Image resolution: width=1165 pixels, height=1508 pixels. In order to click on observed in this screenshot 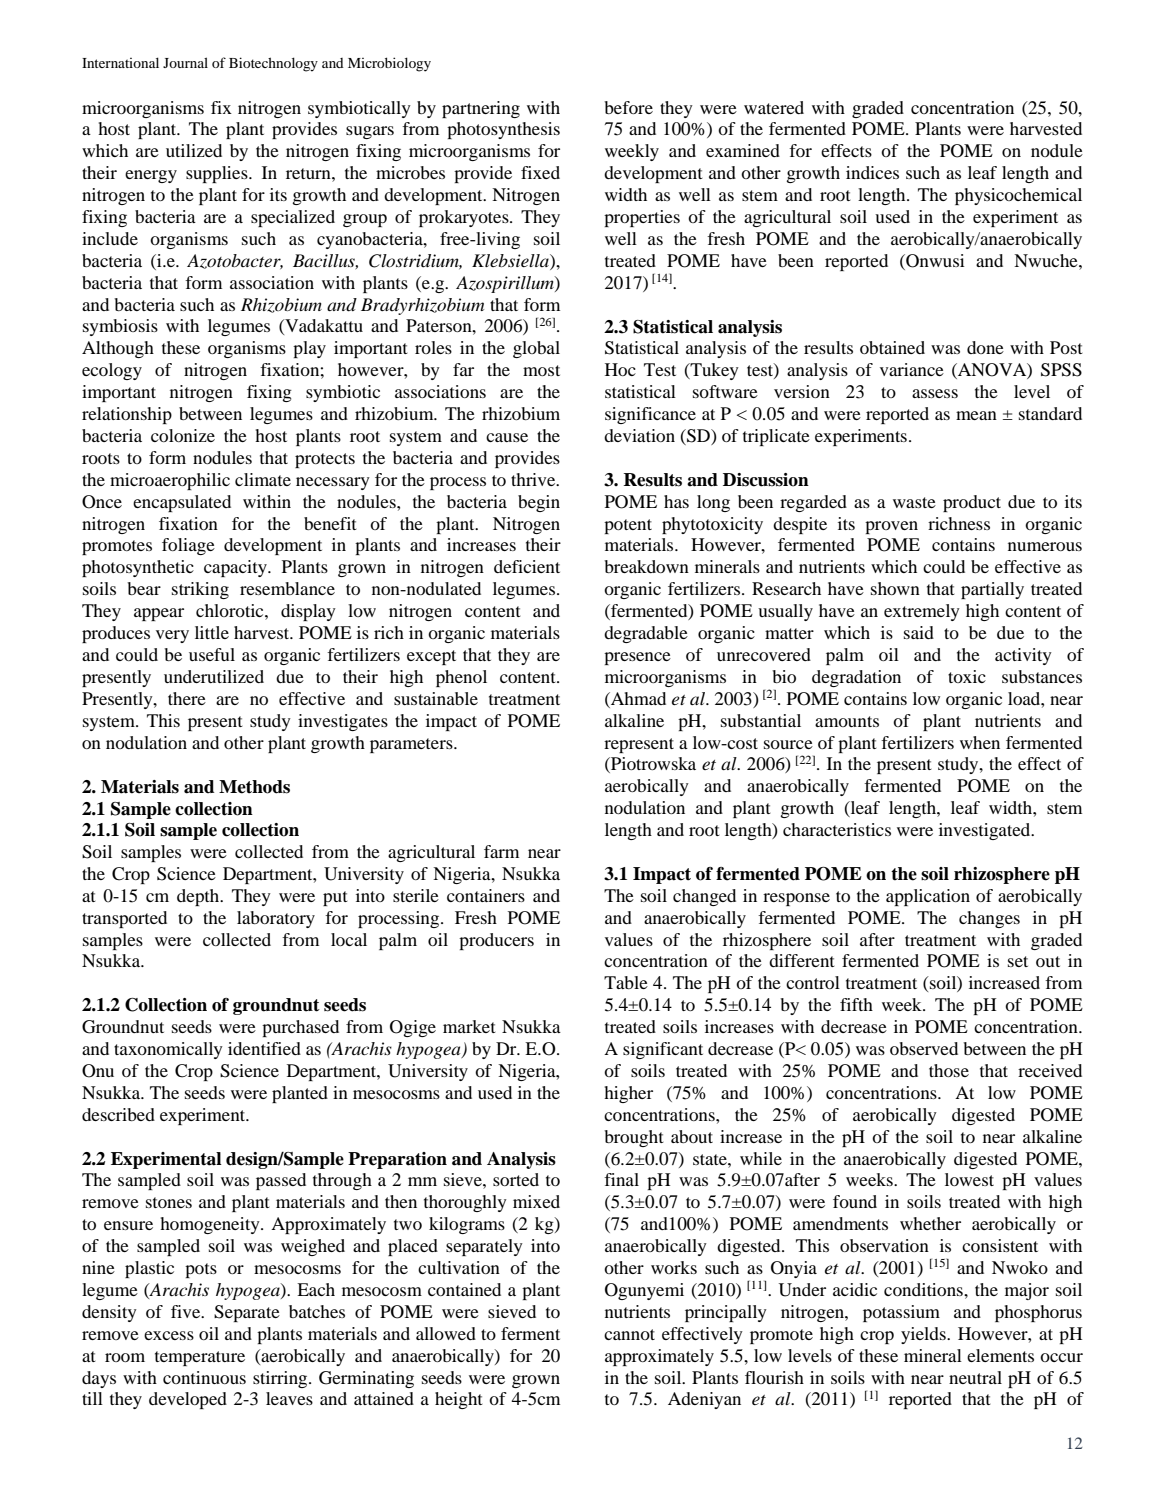, I will do `click(924, 1048)`.
